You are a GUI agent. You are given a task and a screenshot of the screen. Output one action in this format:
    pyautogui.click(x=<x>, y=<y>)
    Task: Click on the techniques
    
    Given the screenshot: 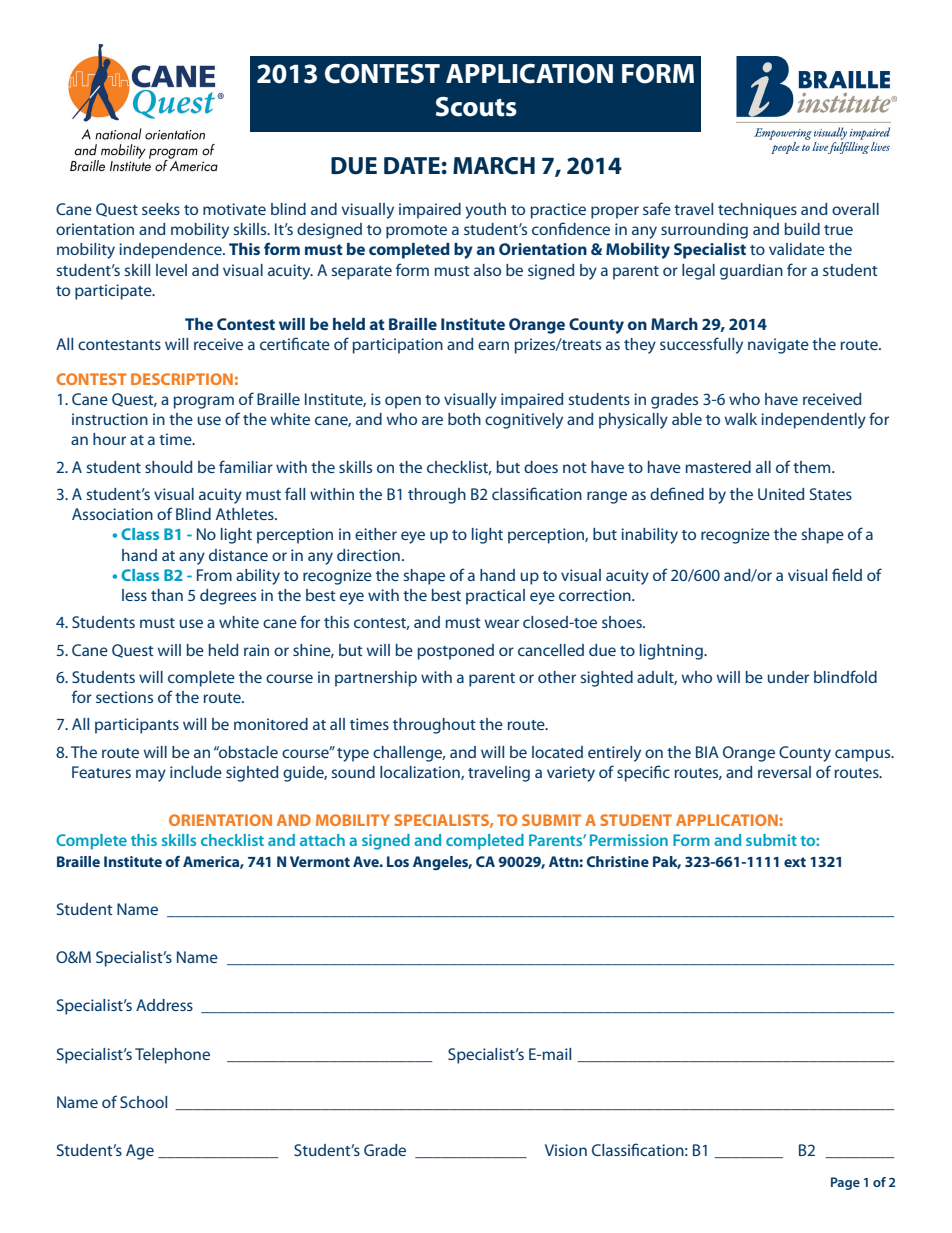 What is the action you would take?
    pyautogui.click(x=757, y=211)
